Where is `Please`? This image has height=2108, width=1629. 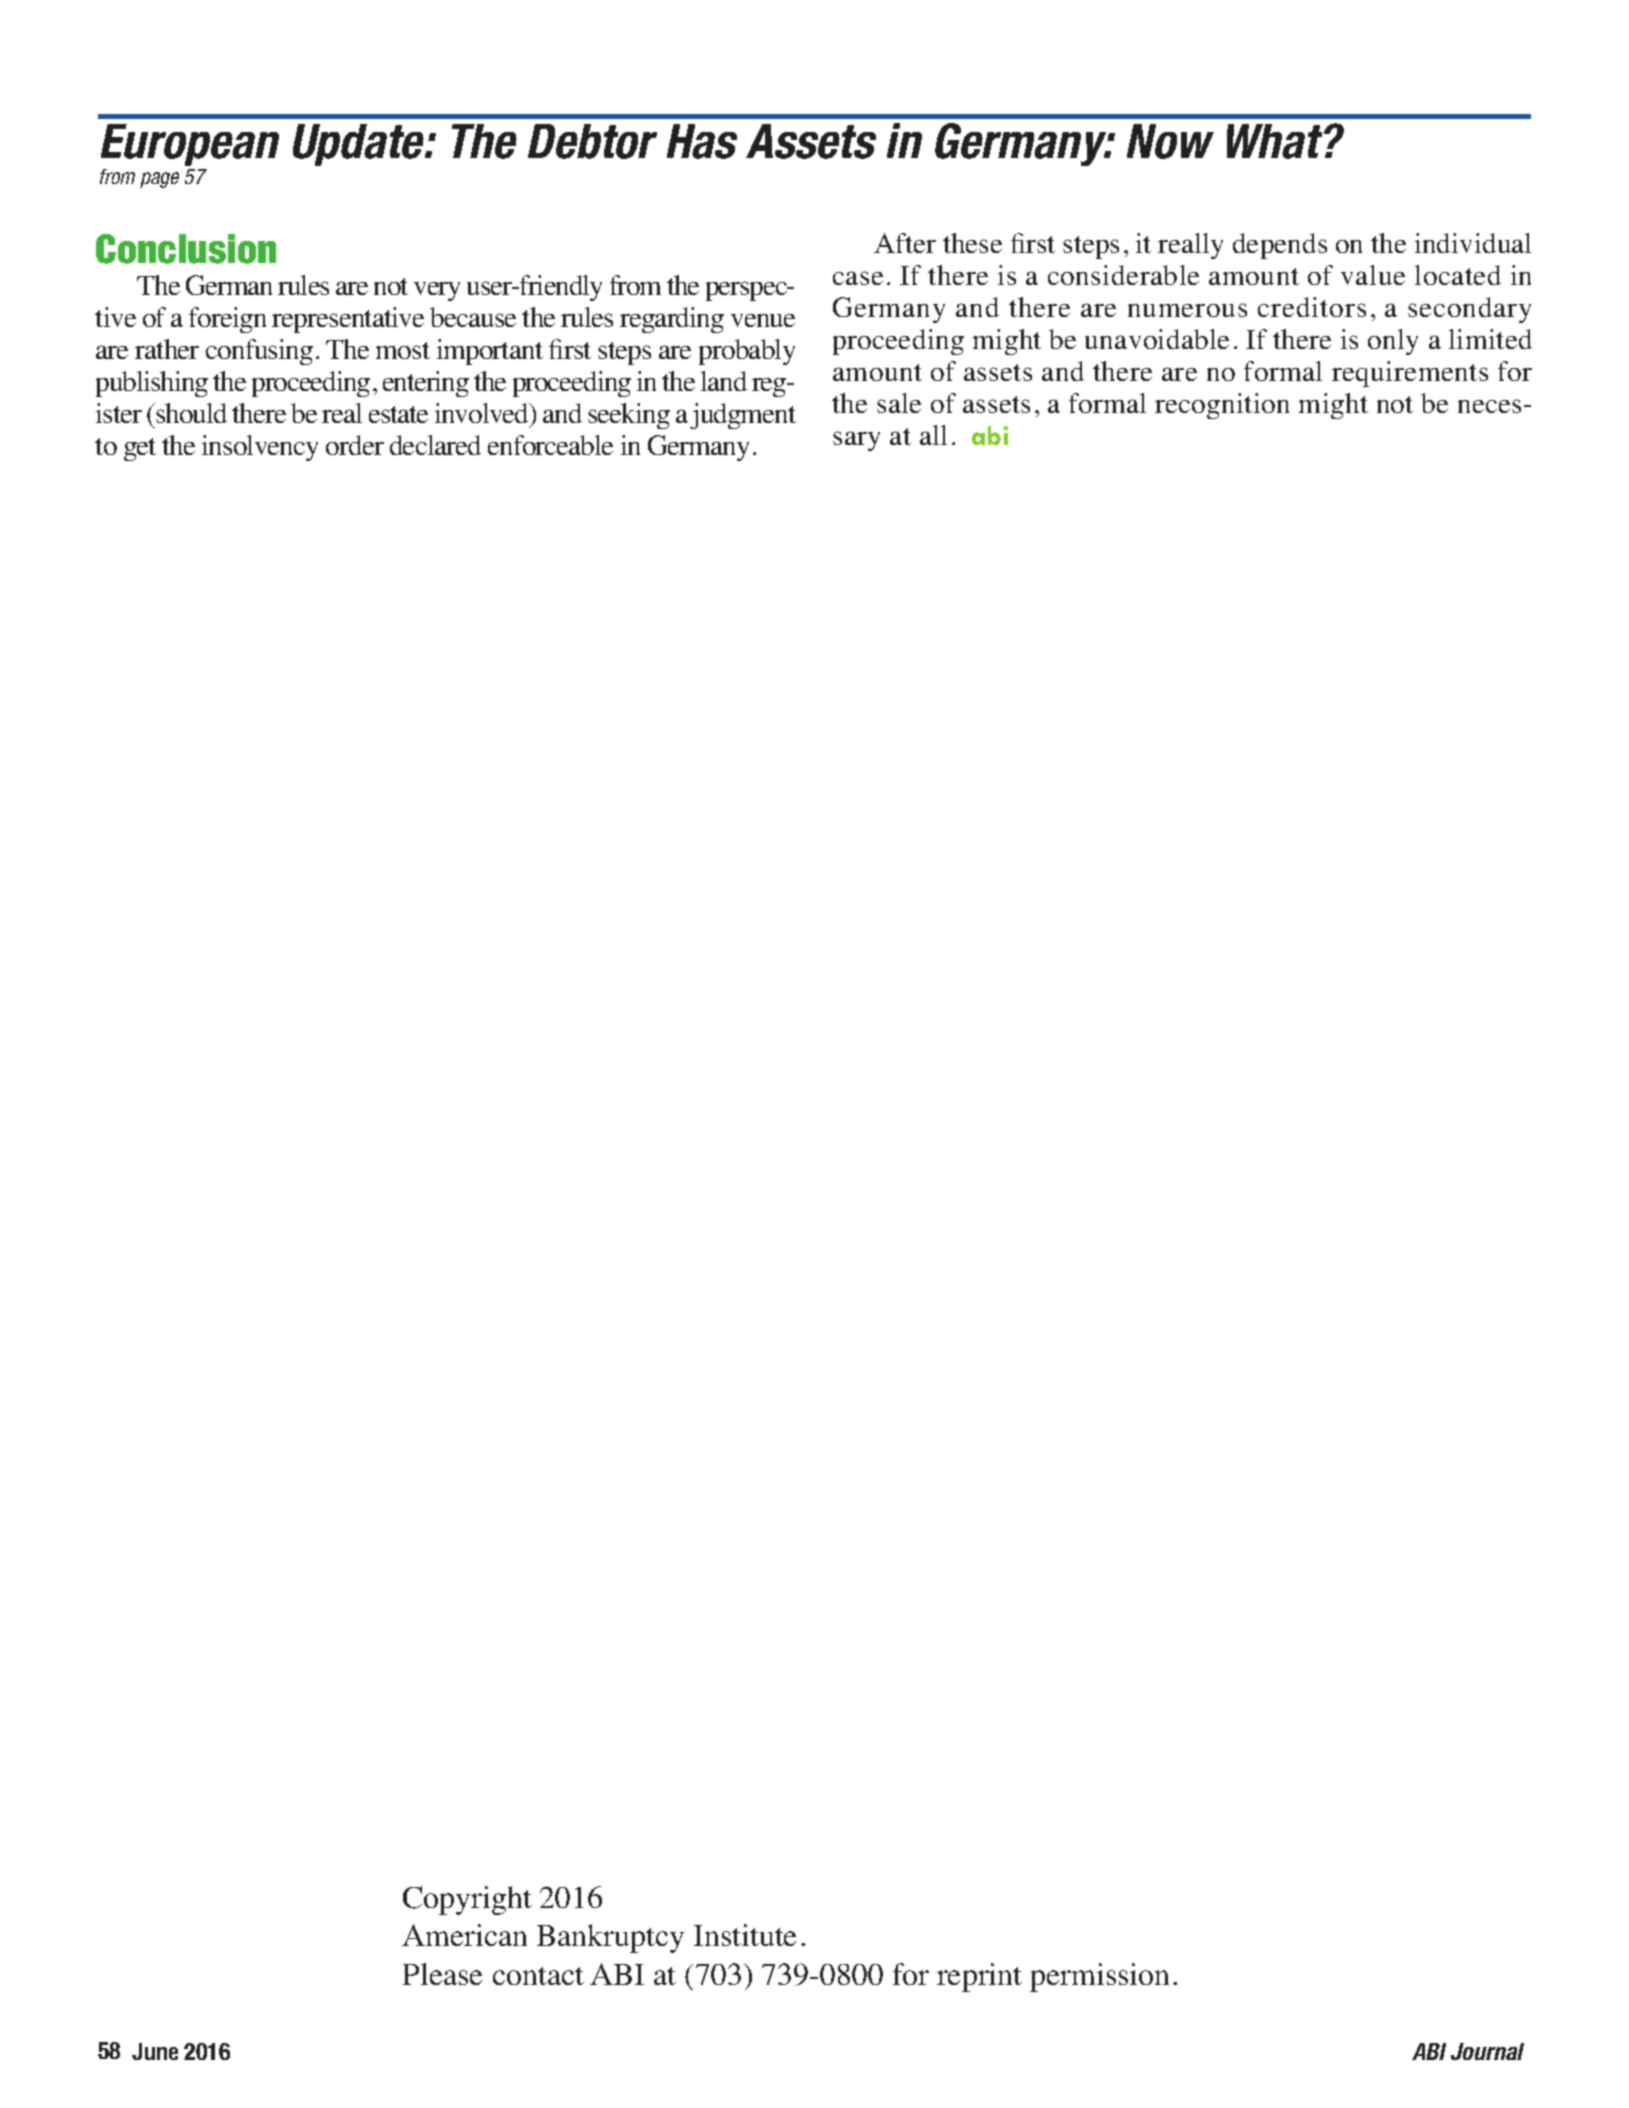 Please is located at coordinates (442, 1974).
